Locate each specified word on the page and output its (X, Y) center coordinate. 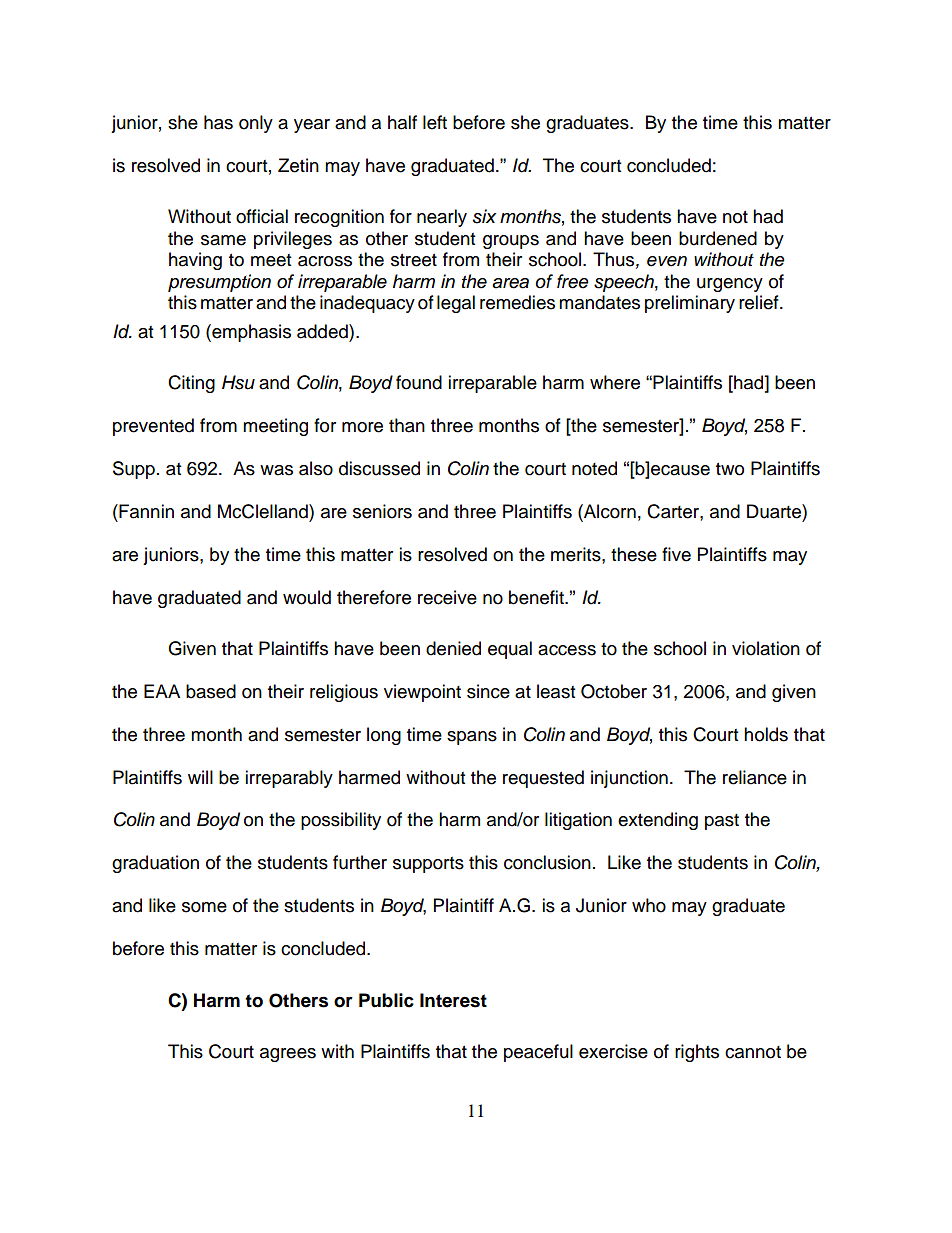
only (256, 124)
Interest (453, 1000)
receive (447, 597)
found (419, 382)
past (722, 822)
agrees (288, 1055)
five (676, 554)
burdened (718, 238)
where (615, 382)
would (307, 597)
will (200, 777)
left (435, 122)
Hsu (238, 382)
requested (543, 779)
